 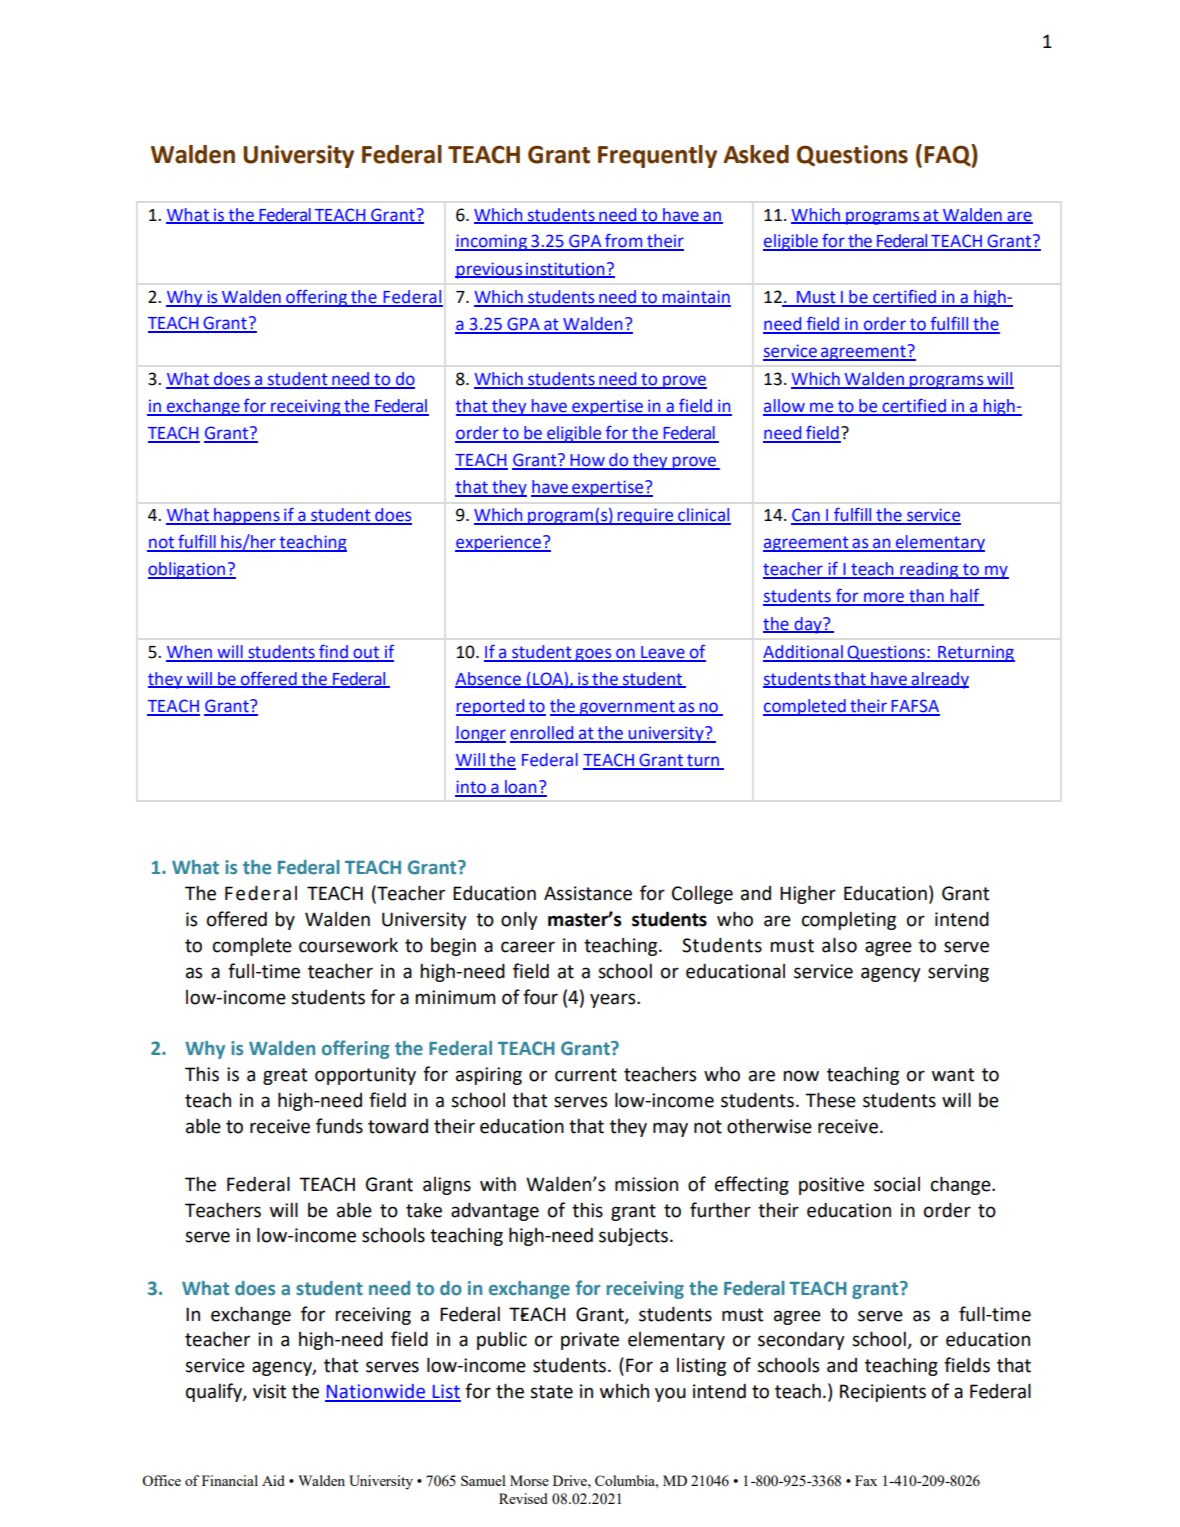 What do you see at coordinates (495, 1211) in the screenshot?
I see `advantage` at bounding box center [495, 1211].
